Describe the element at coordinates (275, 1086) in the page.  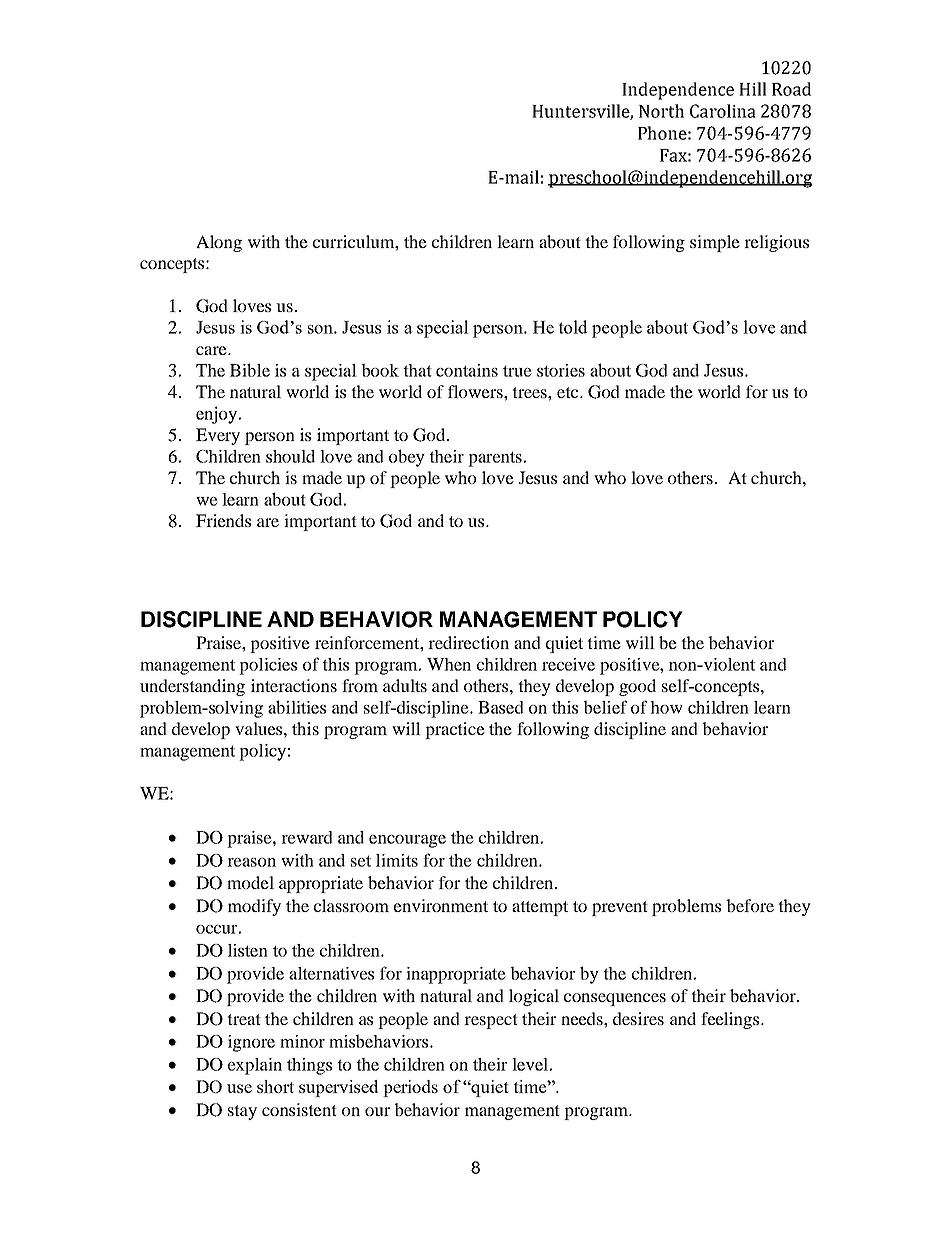
I see `short` at that location.
